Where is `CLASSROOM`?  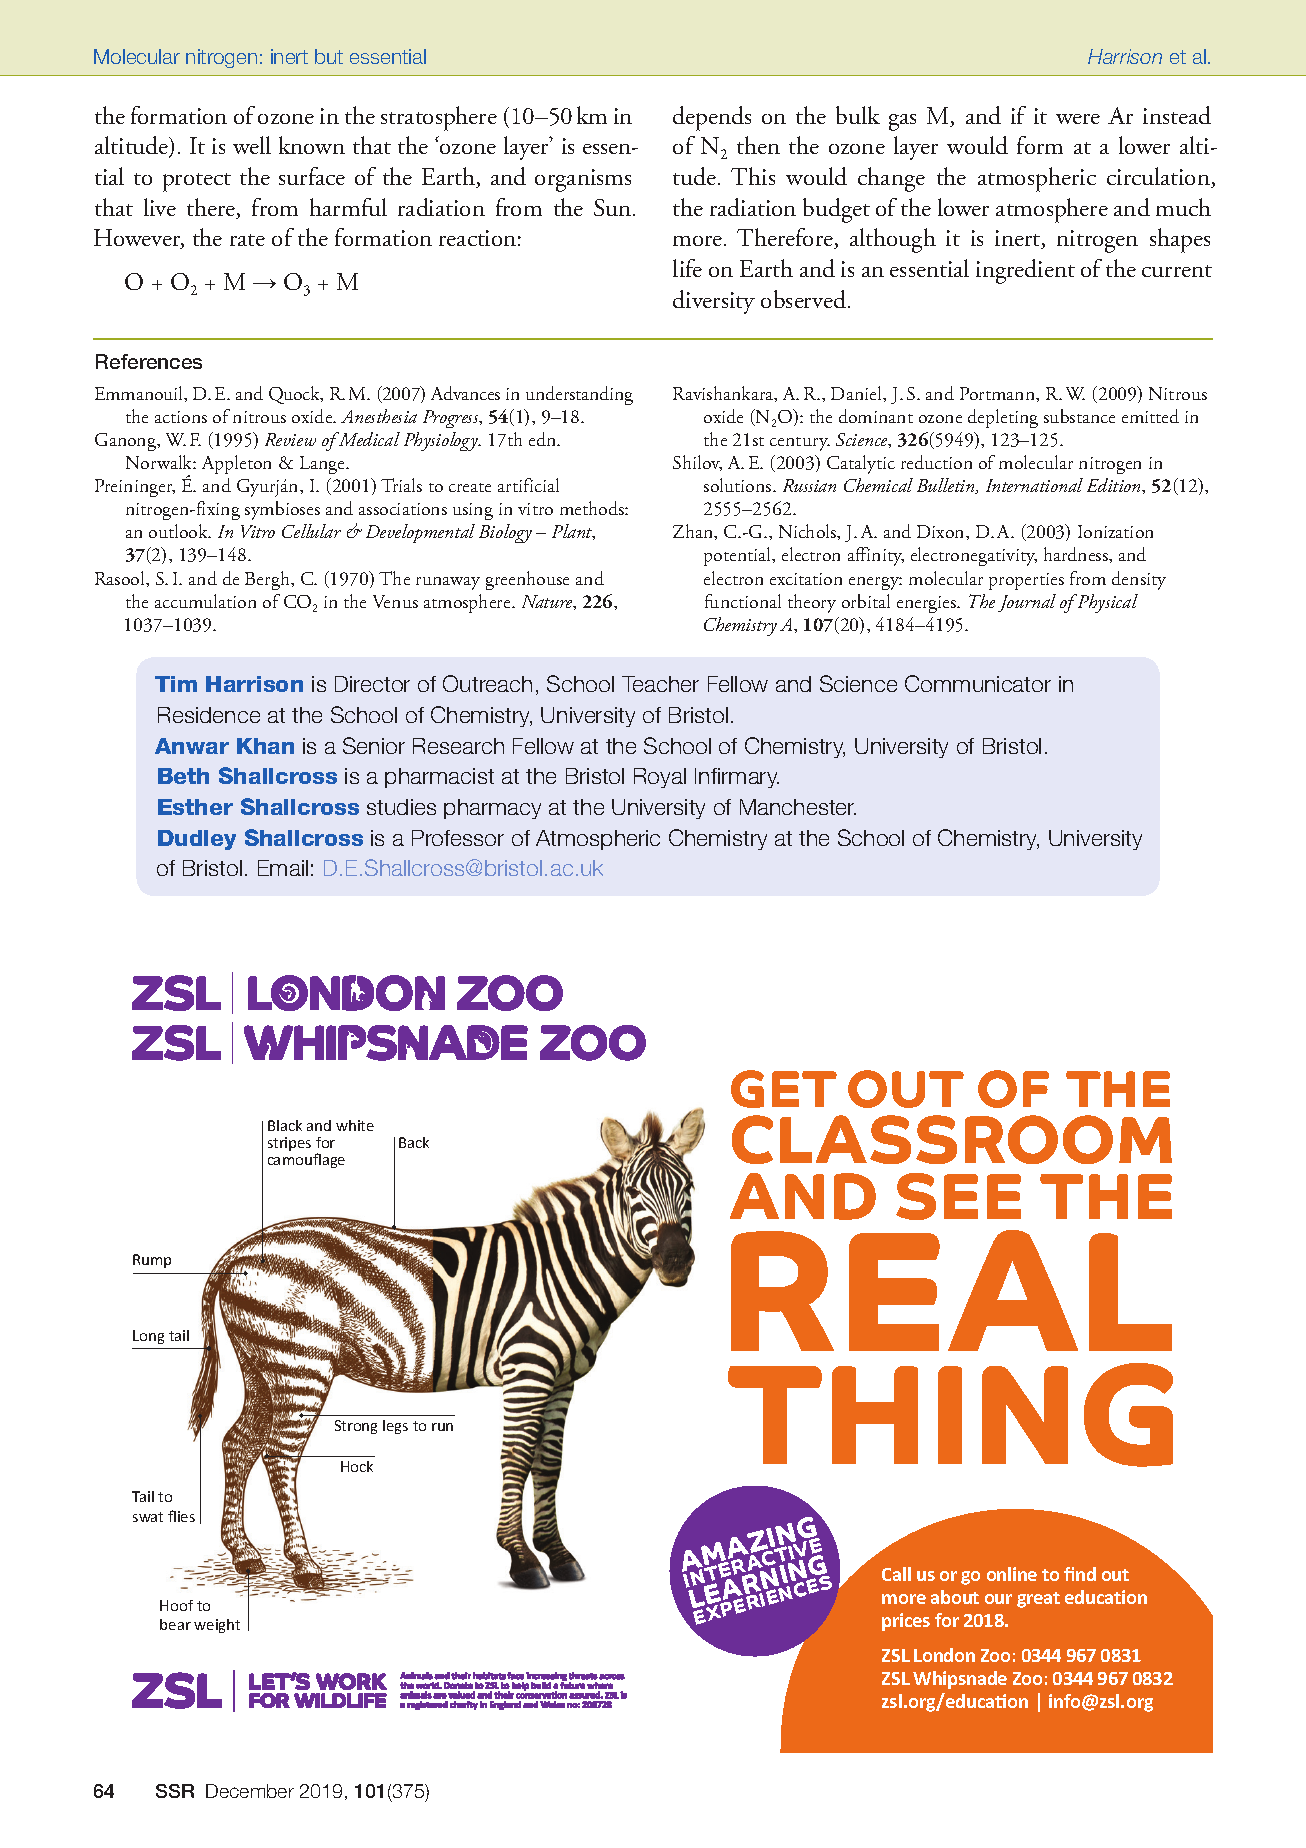
CLASSROOM is located at coordinates (952, 1139).
